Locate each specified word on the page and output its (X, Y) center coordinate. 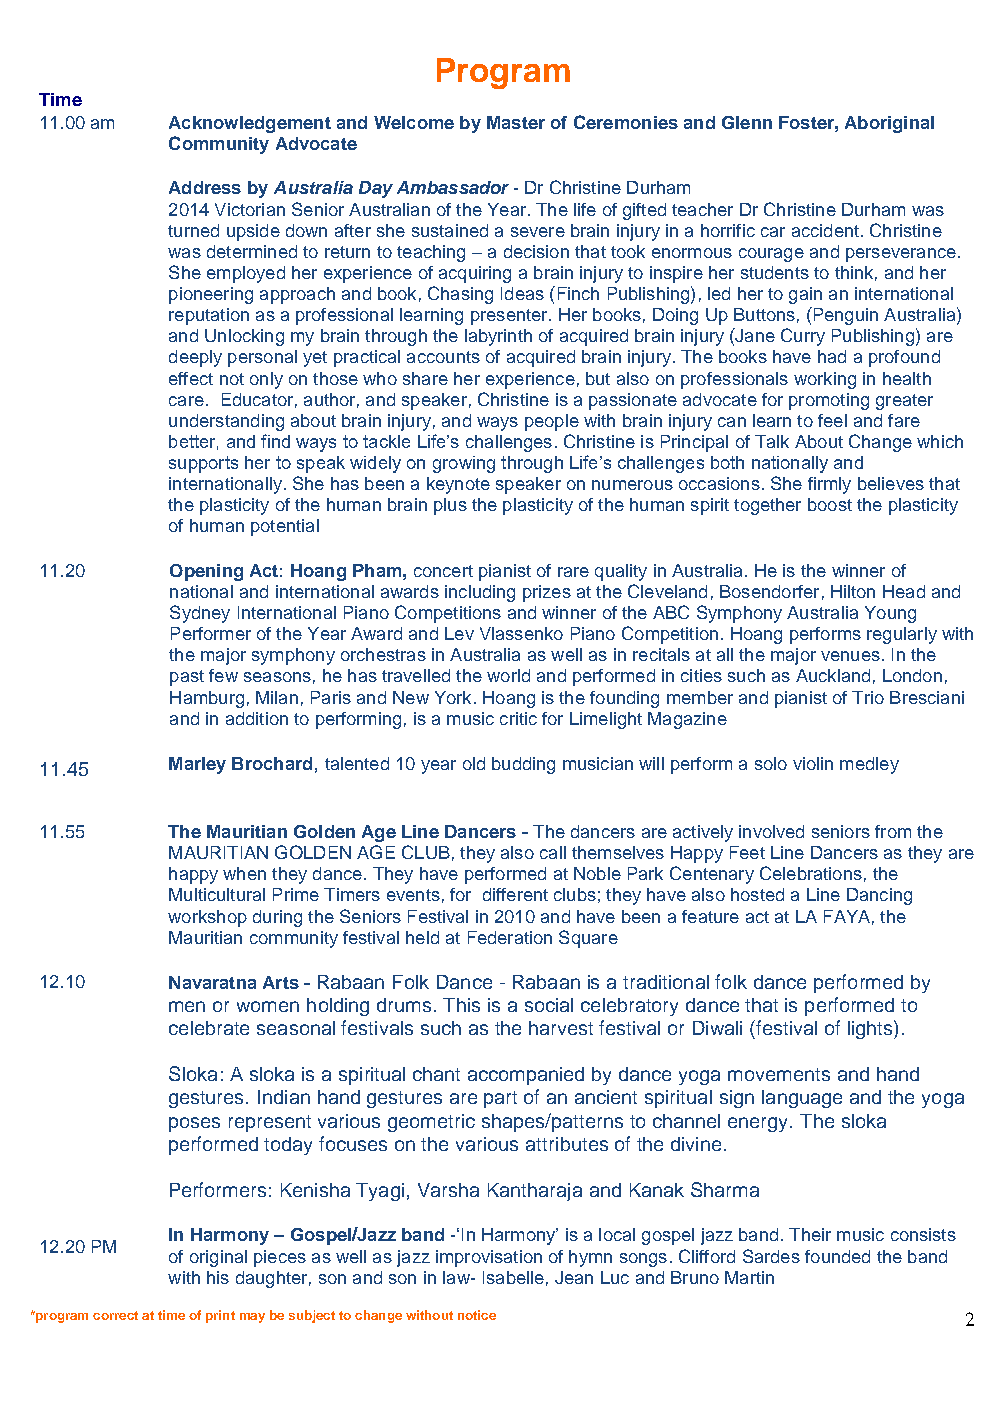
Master (516, 122)
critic (518, 718)
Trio (868, 697)
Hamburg (207, 699)
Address (205, 187)
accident (825, 230)
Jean (574, 1277)
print (220, 1316)
